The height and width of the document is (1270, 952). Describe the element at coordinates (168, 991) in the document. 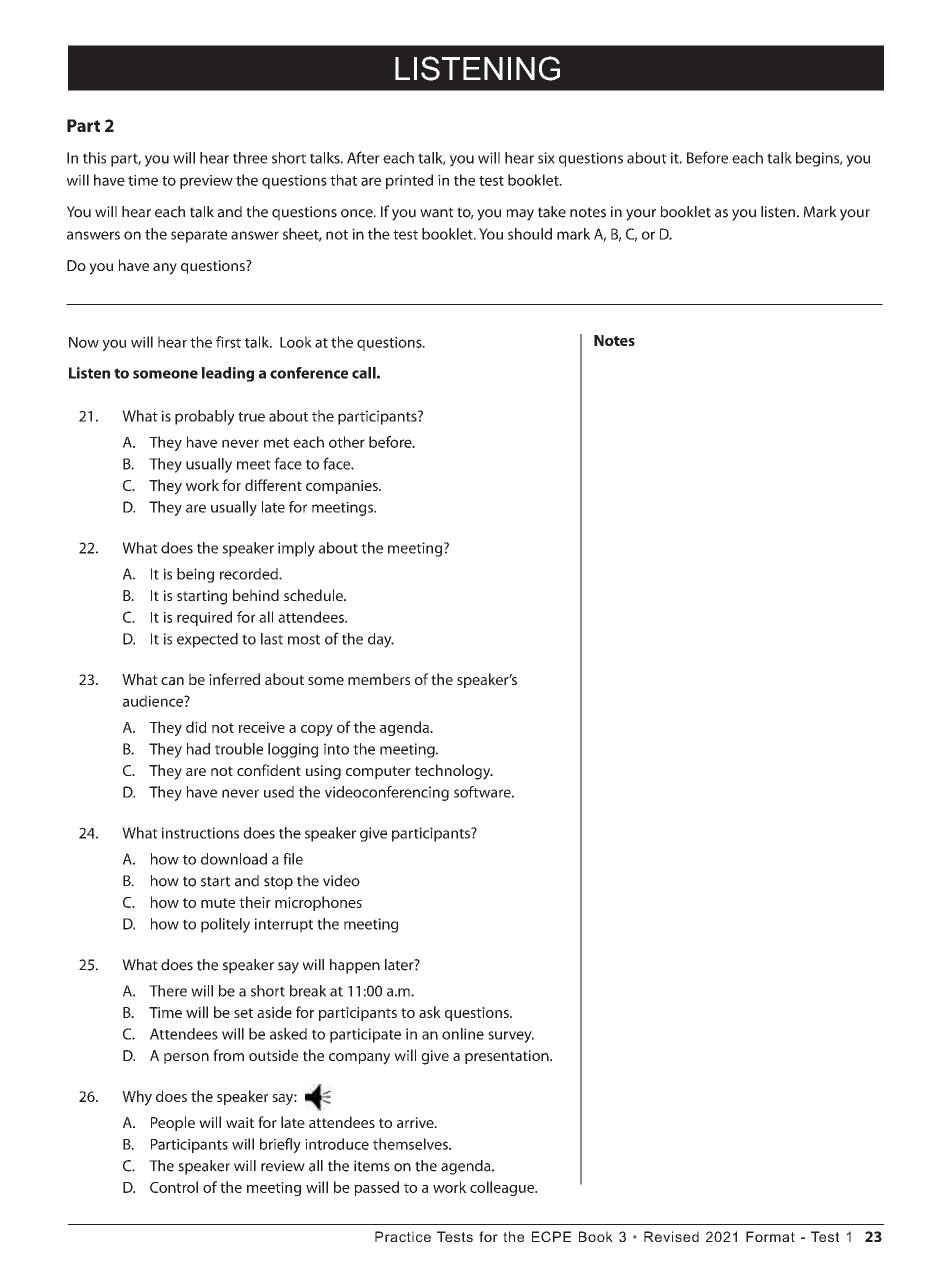

I see `There` at that location.
